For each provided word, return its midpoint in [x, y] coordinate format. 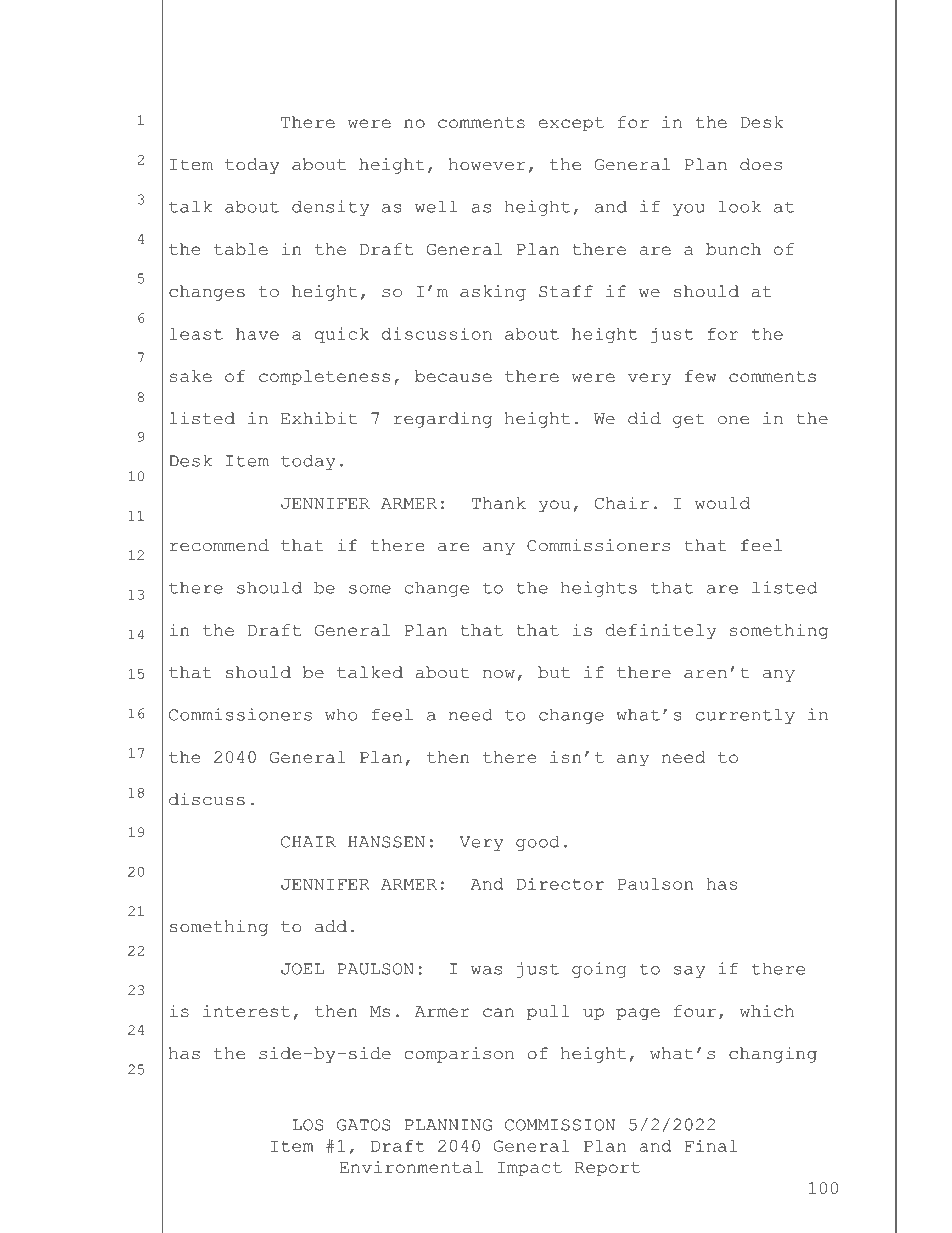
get [688, 420]
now [499, 674]
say [689, 972]
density [330, 208]
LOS [308, 1125]
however [487, 164]
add [331, 926]
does [761, 164]
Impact [530, 1169]
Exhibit [319, 418]
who [341, 714]
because [453, 376]
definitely [661, 632]
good [538, 843]
